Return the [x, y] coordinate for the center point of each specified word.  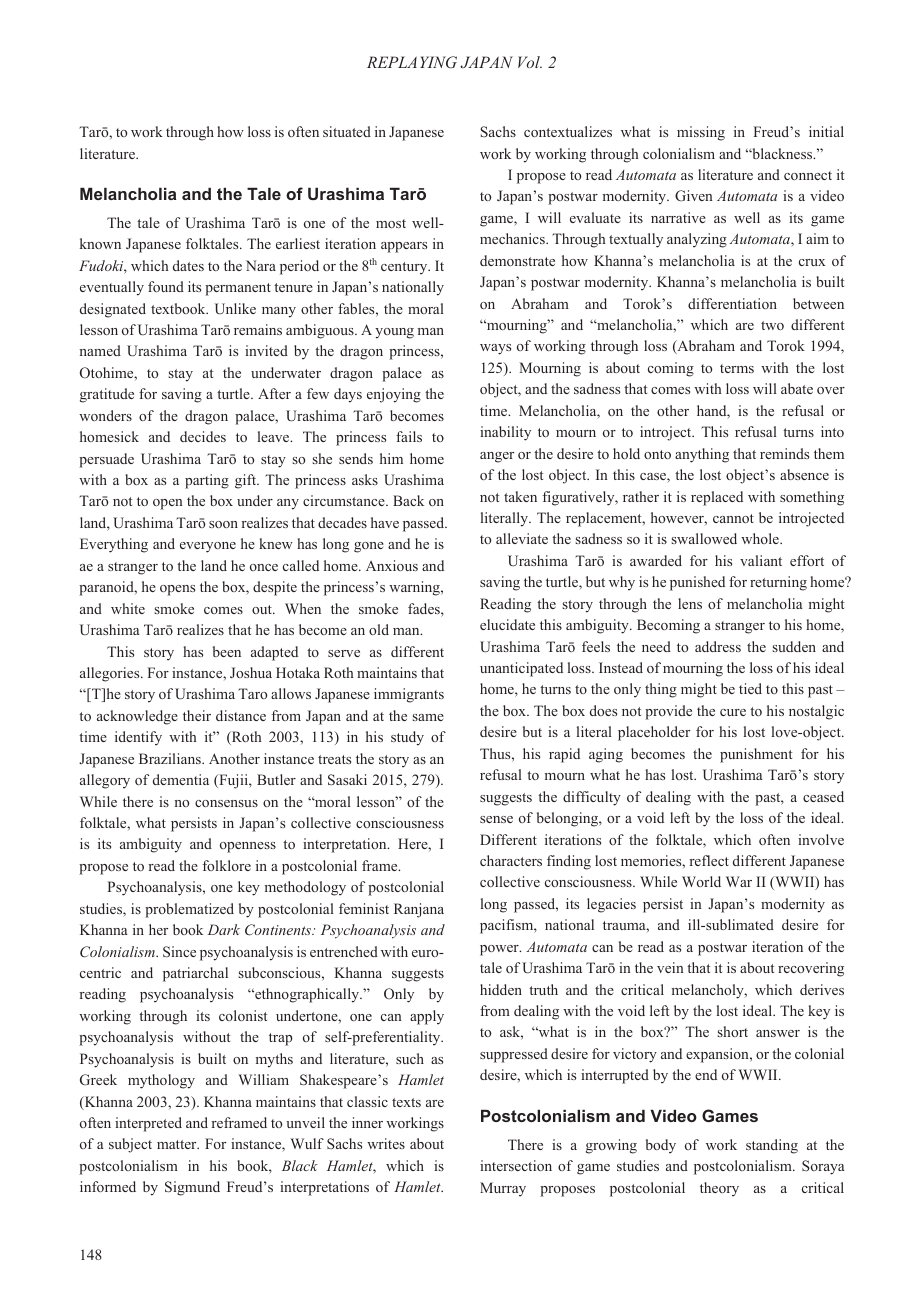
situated [347, 131]
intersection [516, 1165]
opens [177, 590]
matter [178, 1144]
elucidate [507, 624]
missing [701, 133]
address [718, 646]
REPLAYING [412, 62]
